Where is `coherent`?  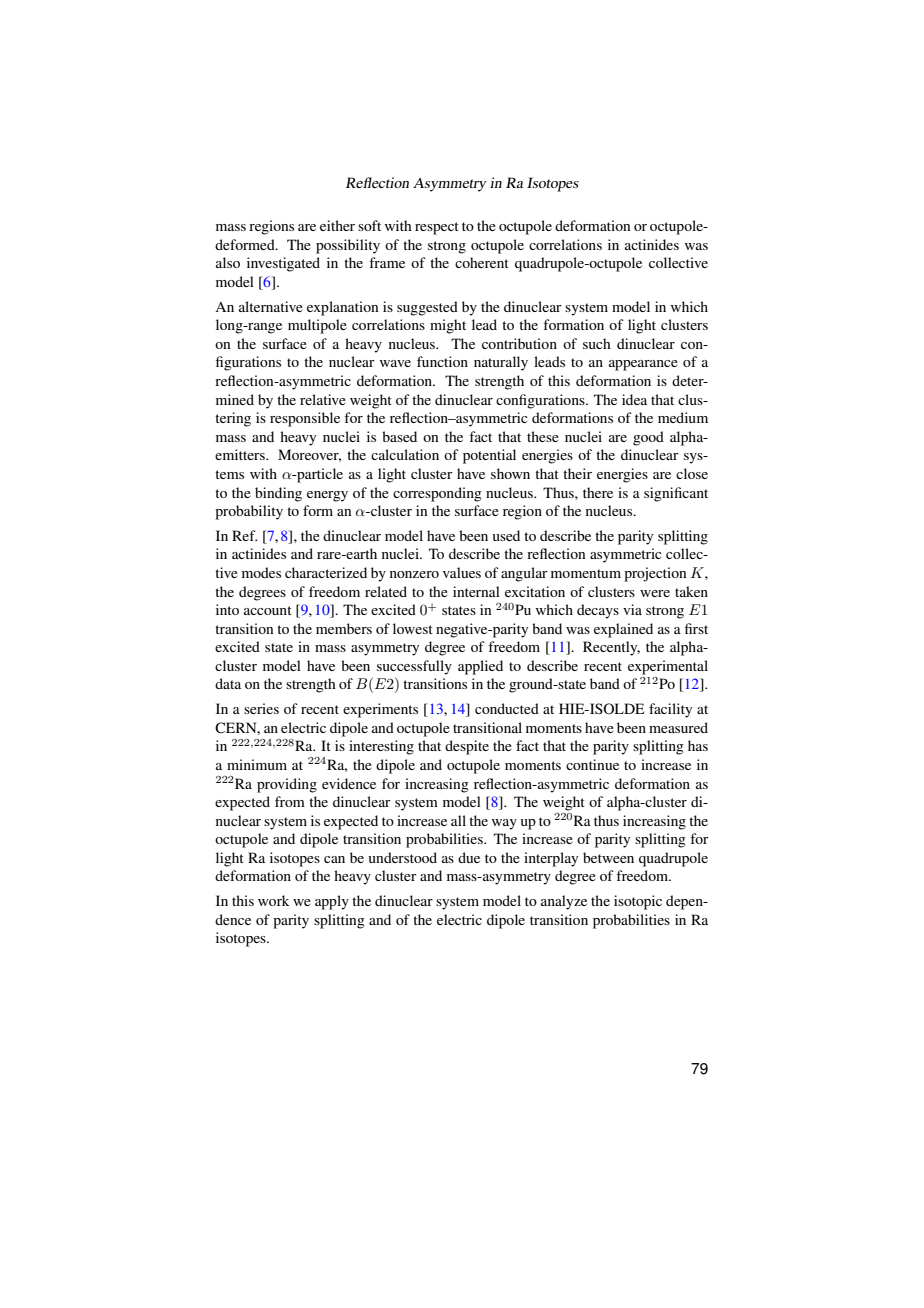 coherent is located at coordinates (482, 262).
